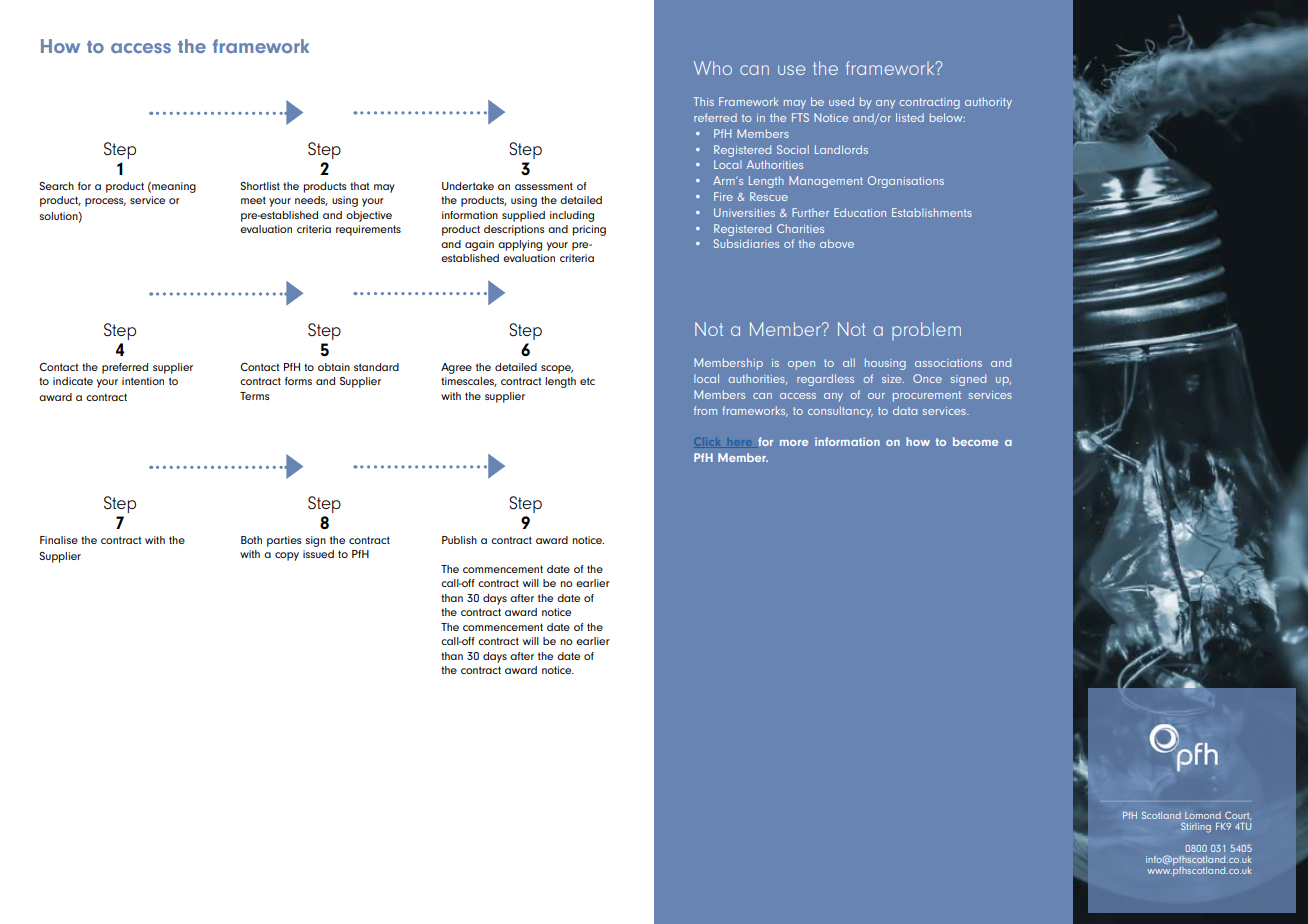 This document has width=1308, height=924. I want to click on issued, so click(318, 554).
